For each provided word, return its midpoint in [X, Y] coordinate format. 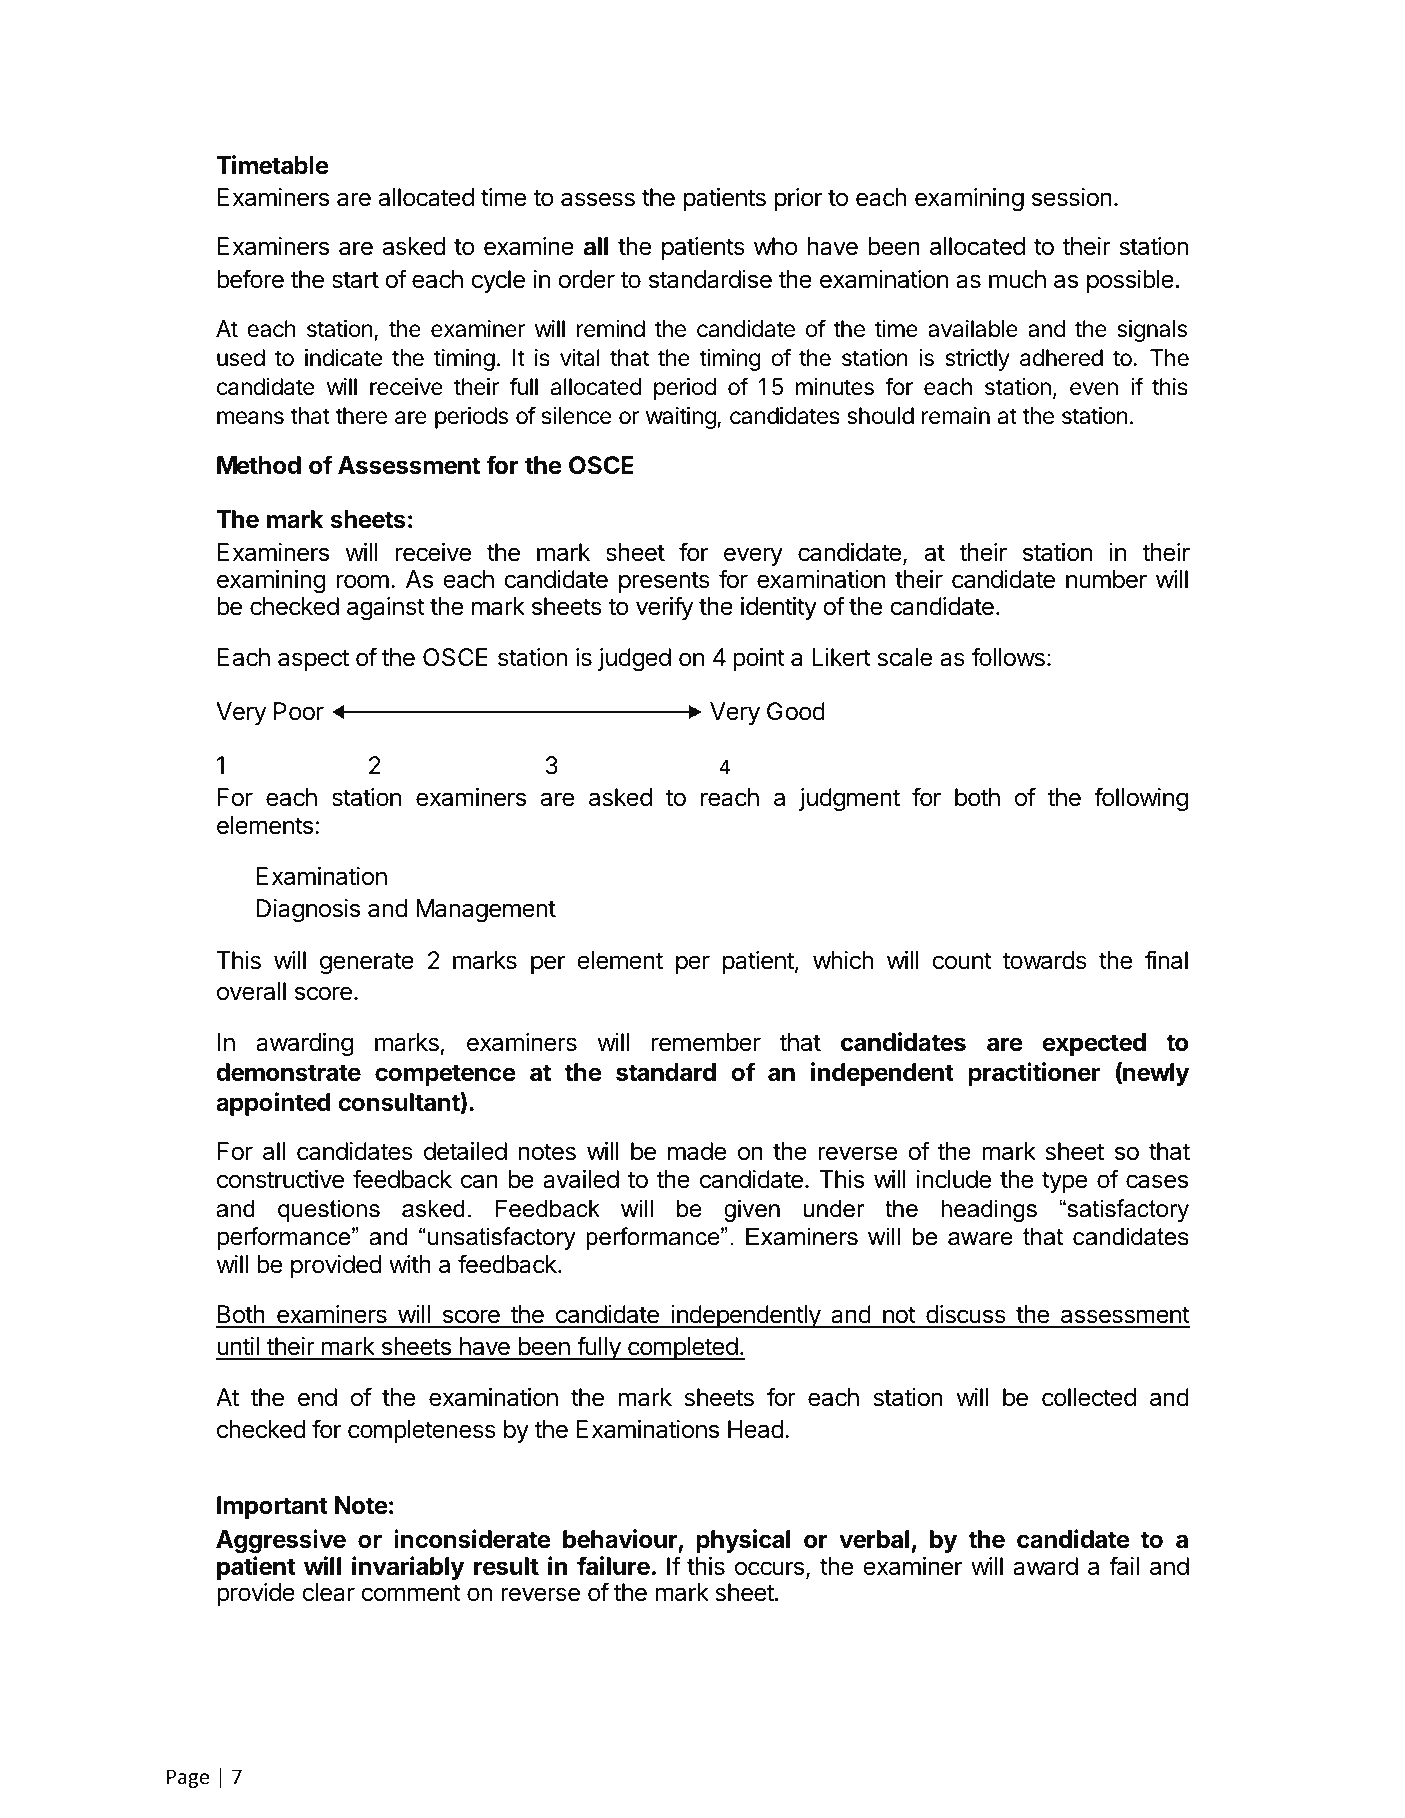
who [776, 246]
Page [188, 1778]
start [355, 280]
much [1017, 279]
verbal [874, 1539]
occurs [769, 1568]
